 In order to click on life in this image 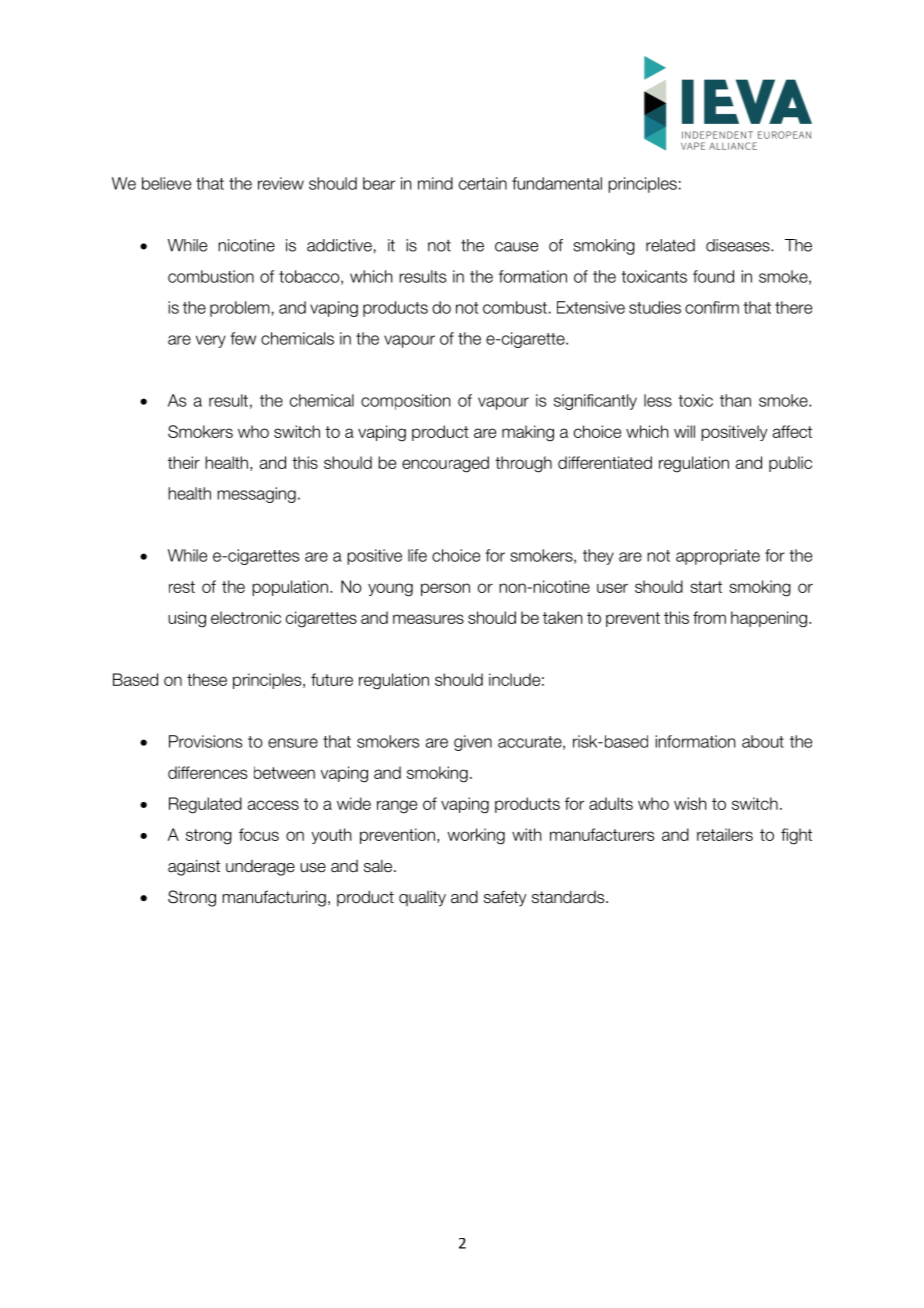, I will do `click(417, 555)`.
